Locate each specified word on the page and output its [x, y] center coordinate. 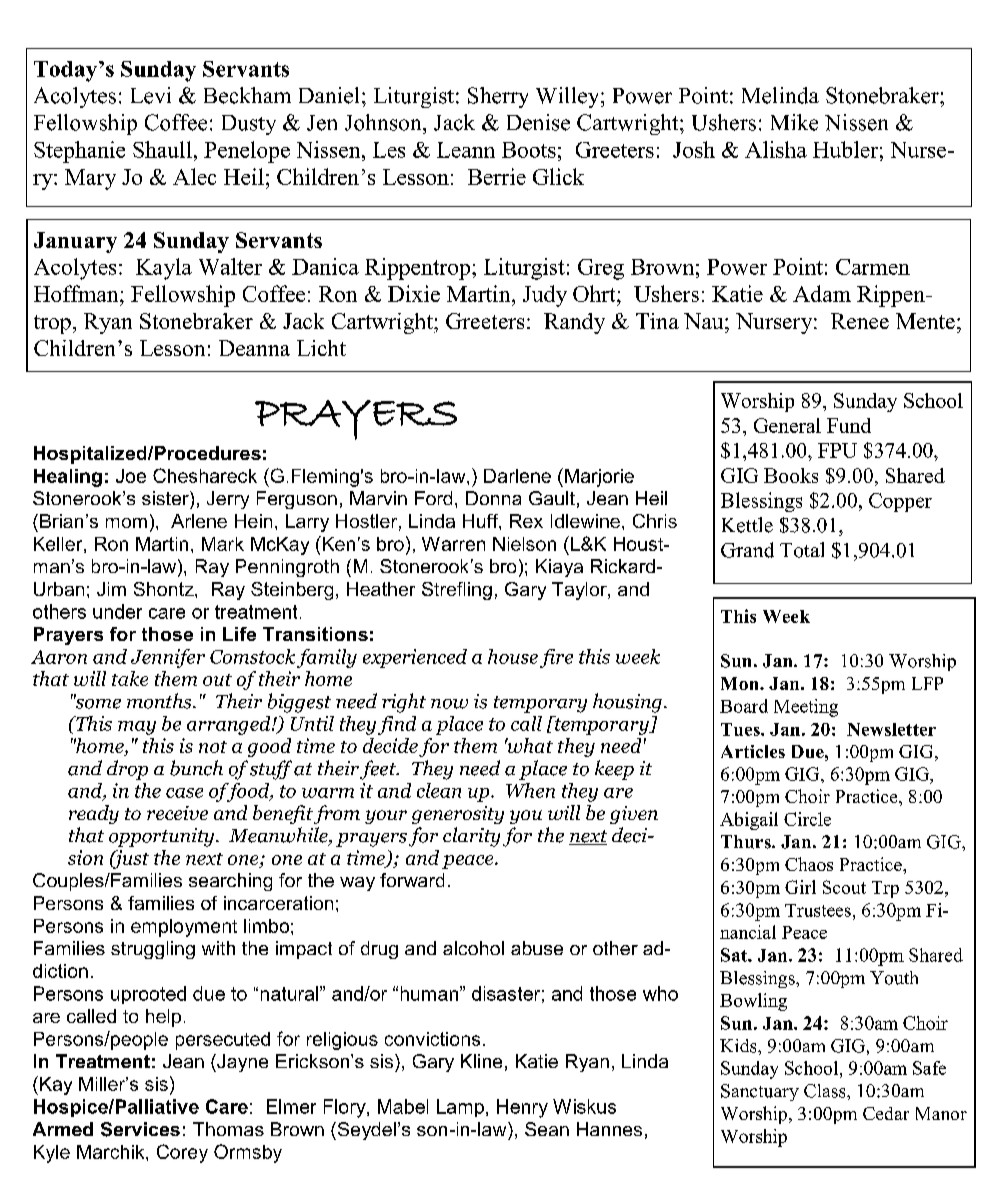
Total [802, 550]
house [513, 656]
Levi [151, 95]
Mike [794, 122]
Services [140, 1129]
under [117, 611]
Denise [538, 122]
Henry [522, 1108]
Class [826, 1091]
